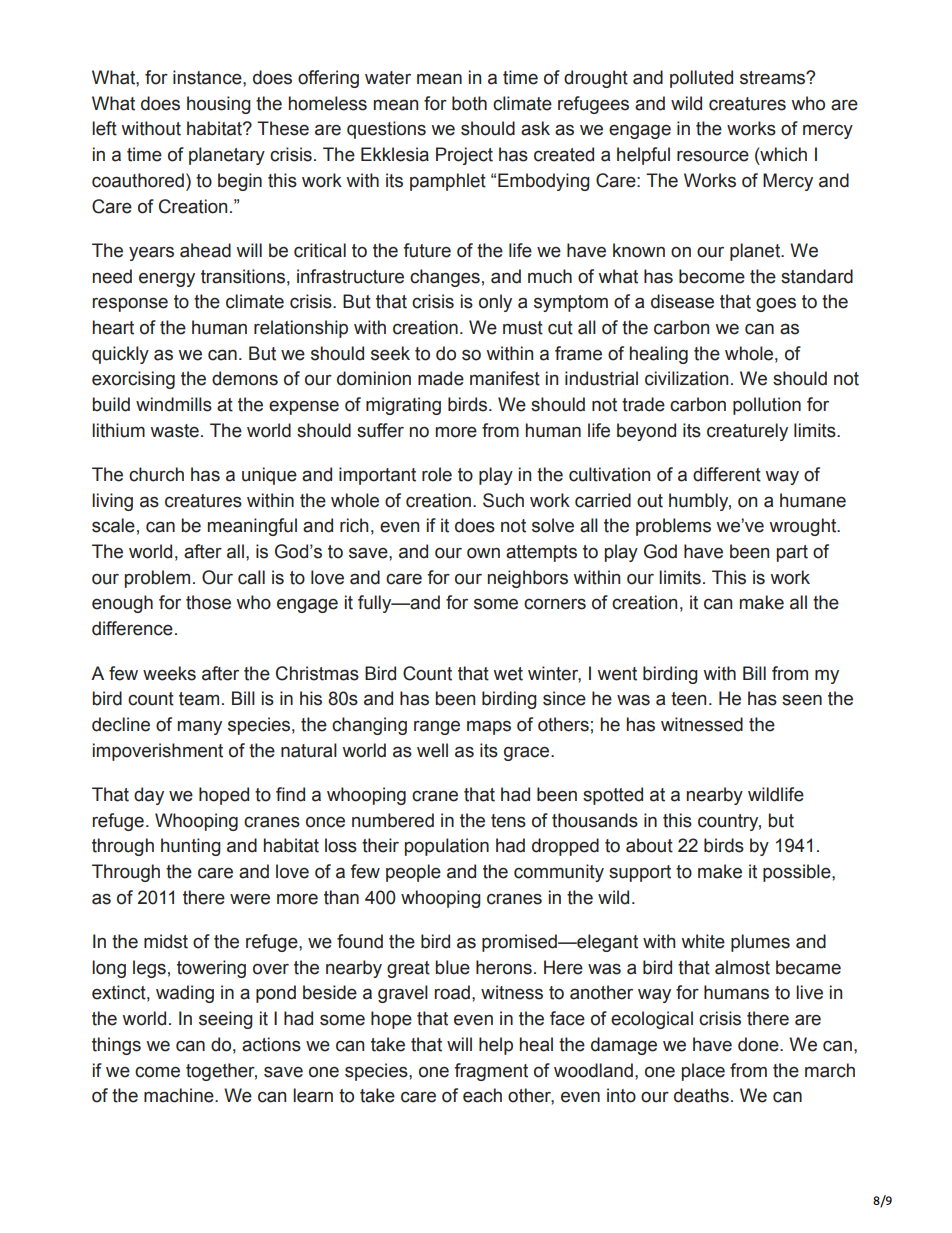 This page has width=952, height=1233. I want to click on housing, so click(219, 105).
